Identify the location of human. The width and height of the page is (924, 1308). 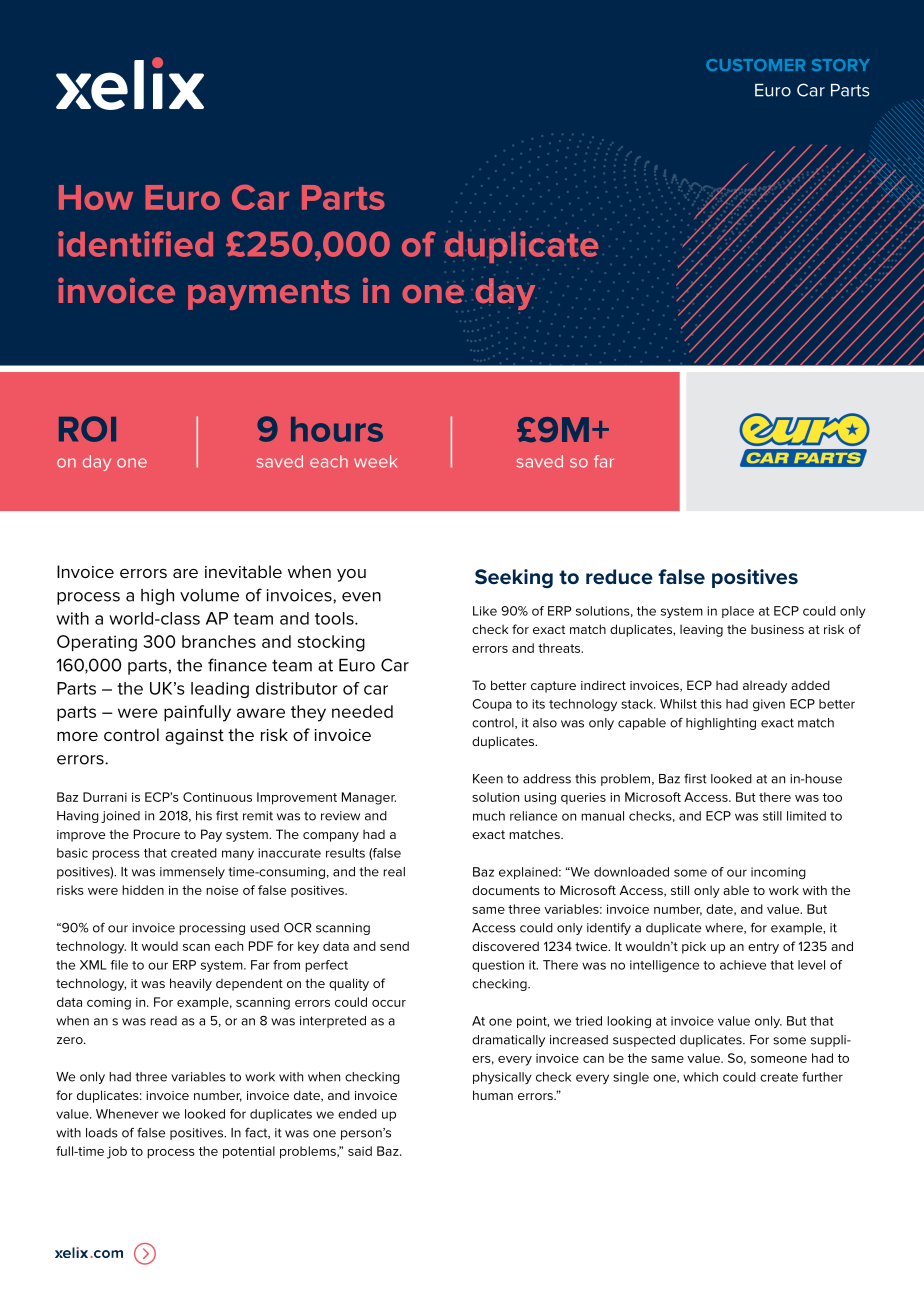
(493, 1095).
